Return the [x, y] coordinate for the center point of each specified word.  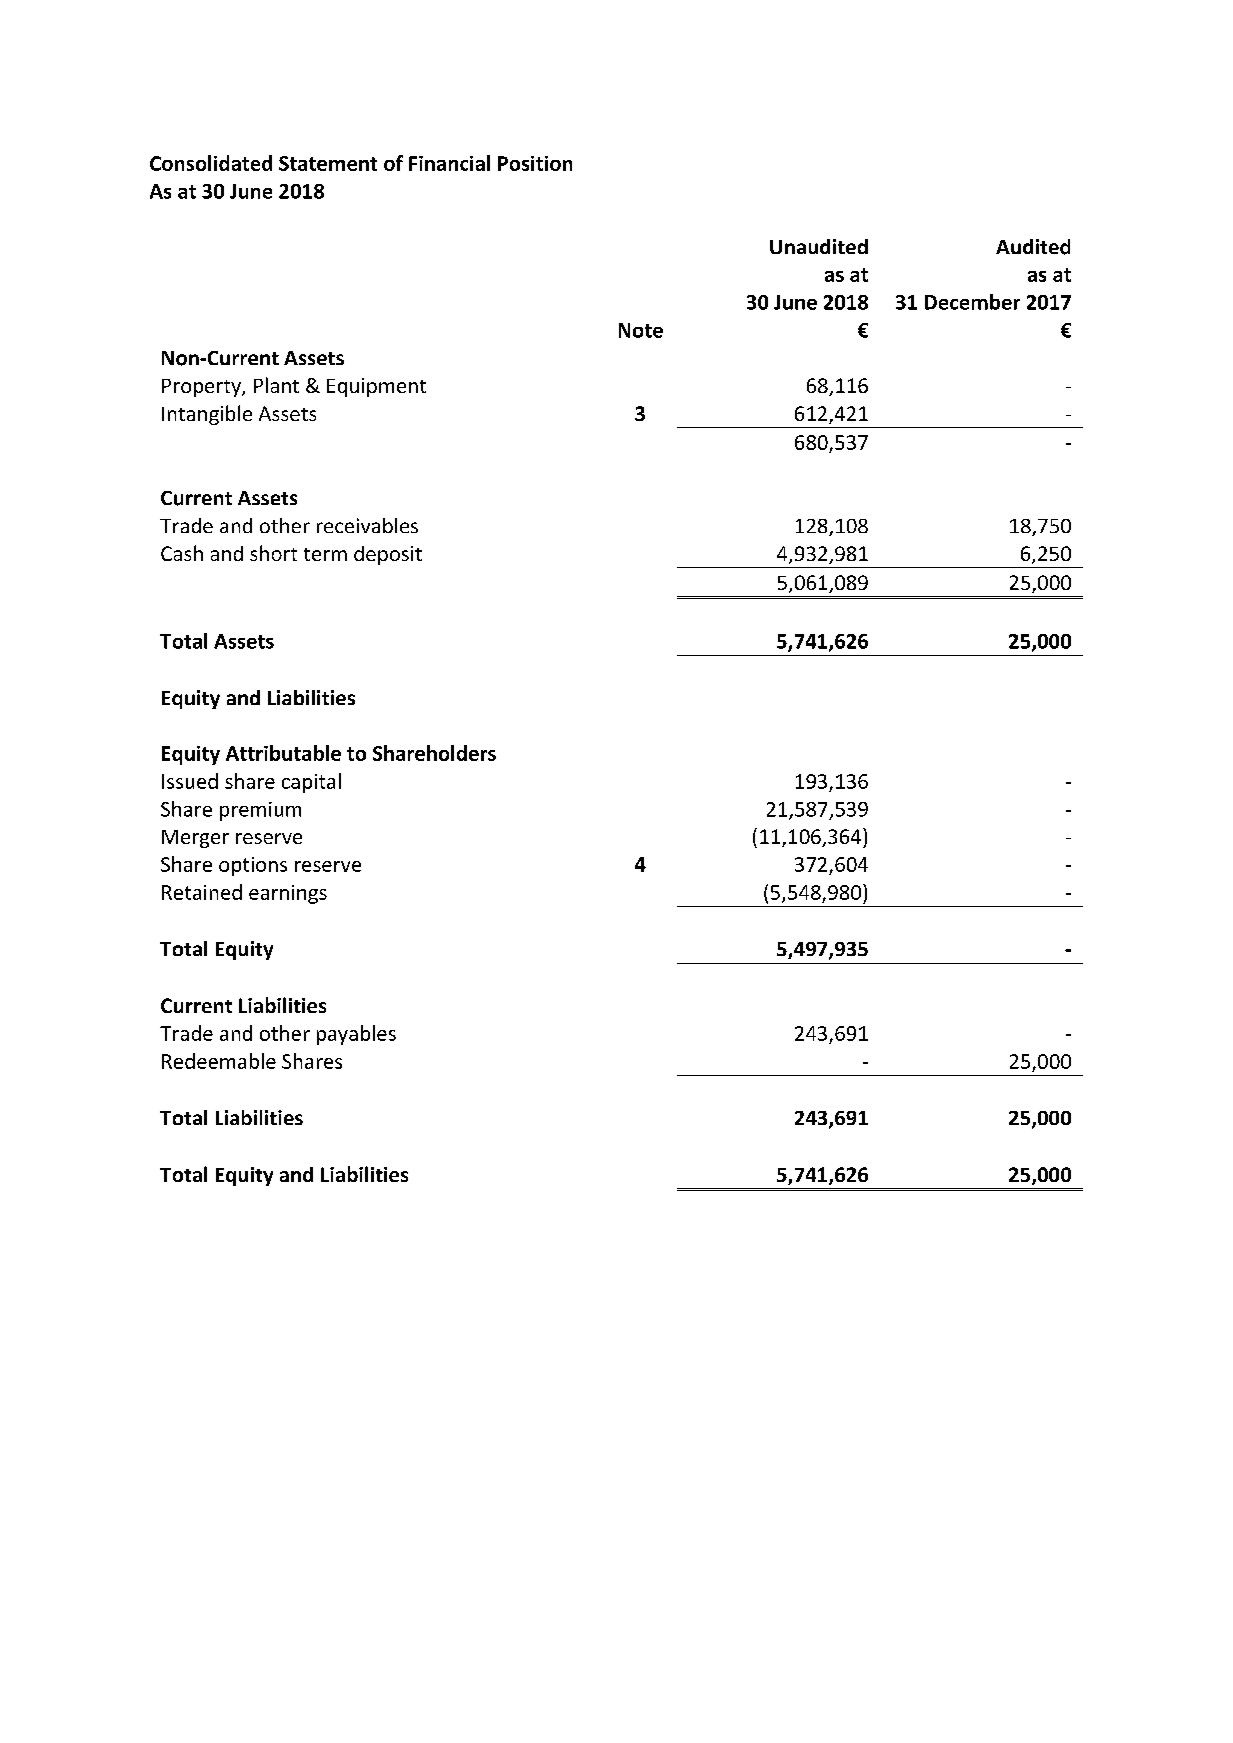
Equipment [376, 387]
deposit [388, 555]
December [972, 302]
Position [535, 163]
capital [311, 783]
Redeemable [219, 1061]
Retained [202, 892]
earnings [288, 894]
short [273, 553]
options [253, 866]
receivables [367, 525]
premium [260, 811]
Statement [328, 163]
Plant [276, 385]
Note [641, 330]
